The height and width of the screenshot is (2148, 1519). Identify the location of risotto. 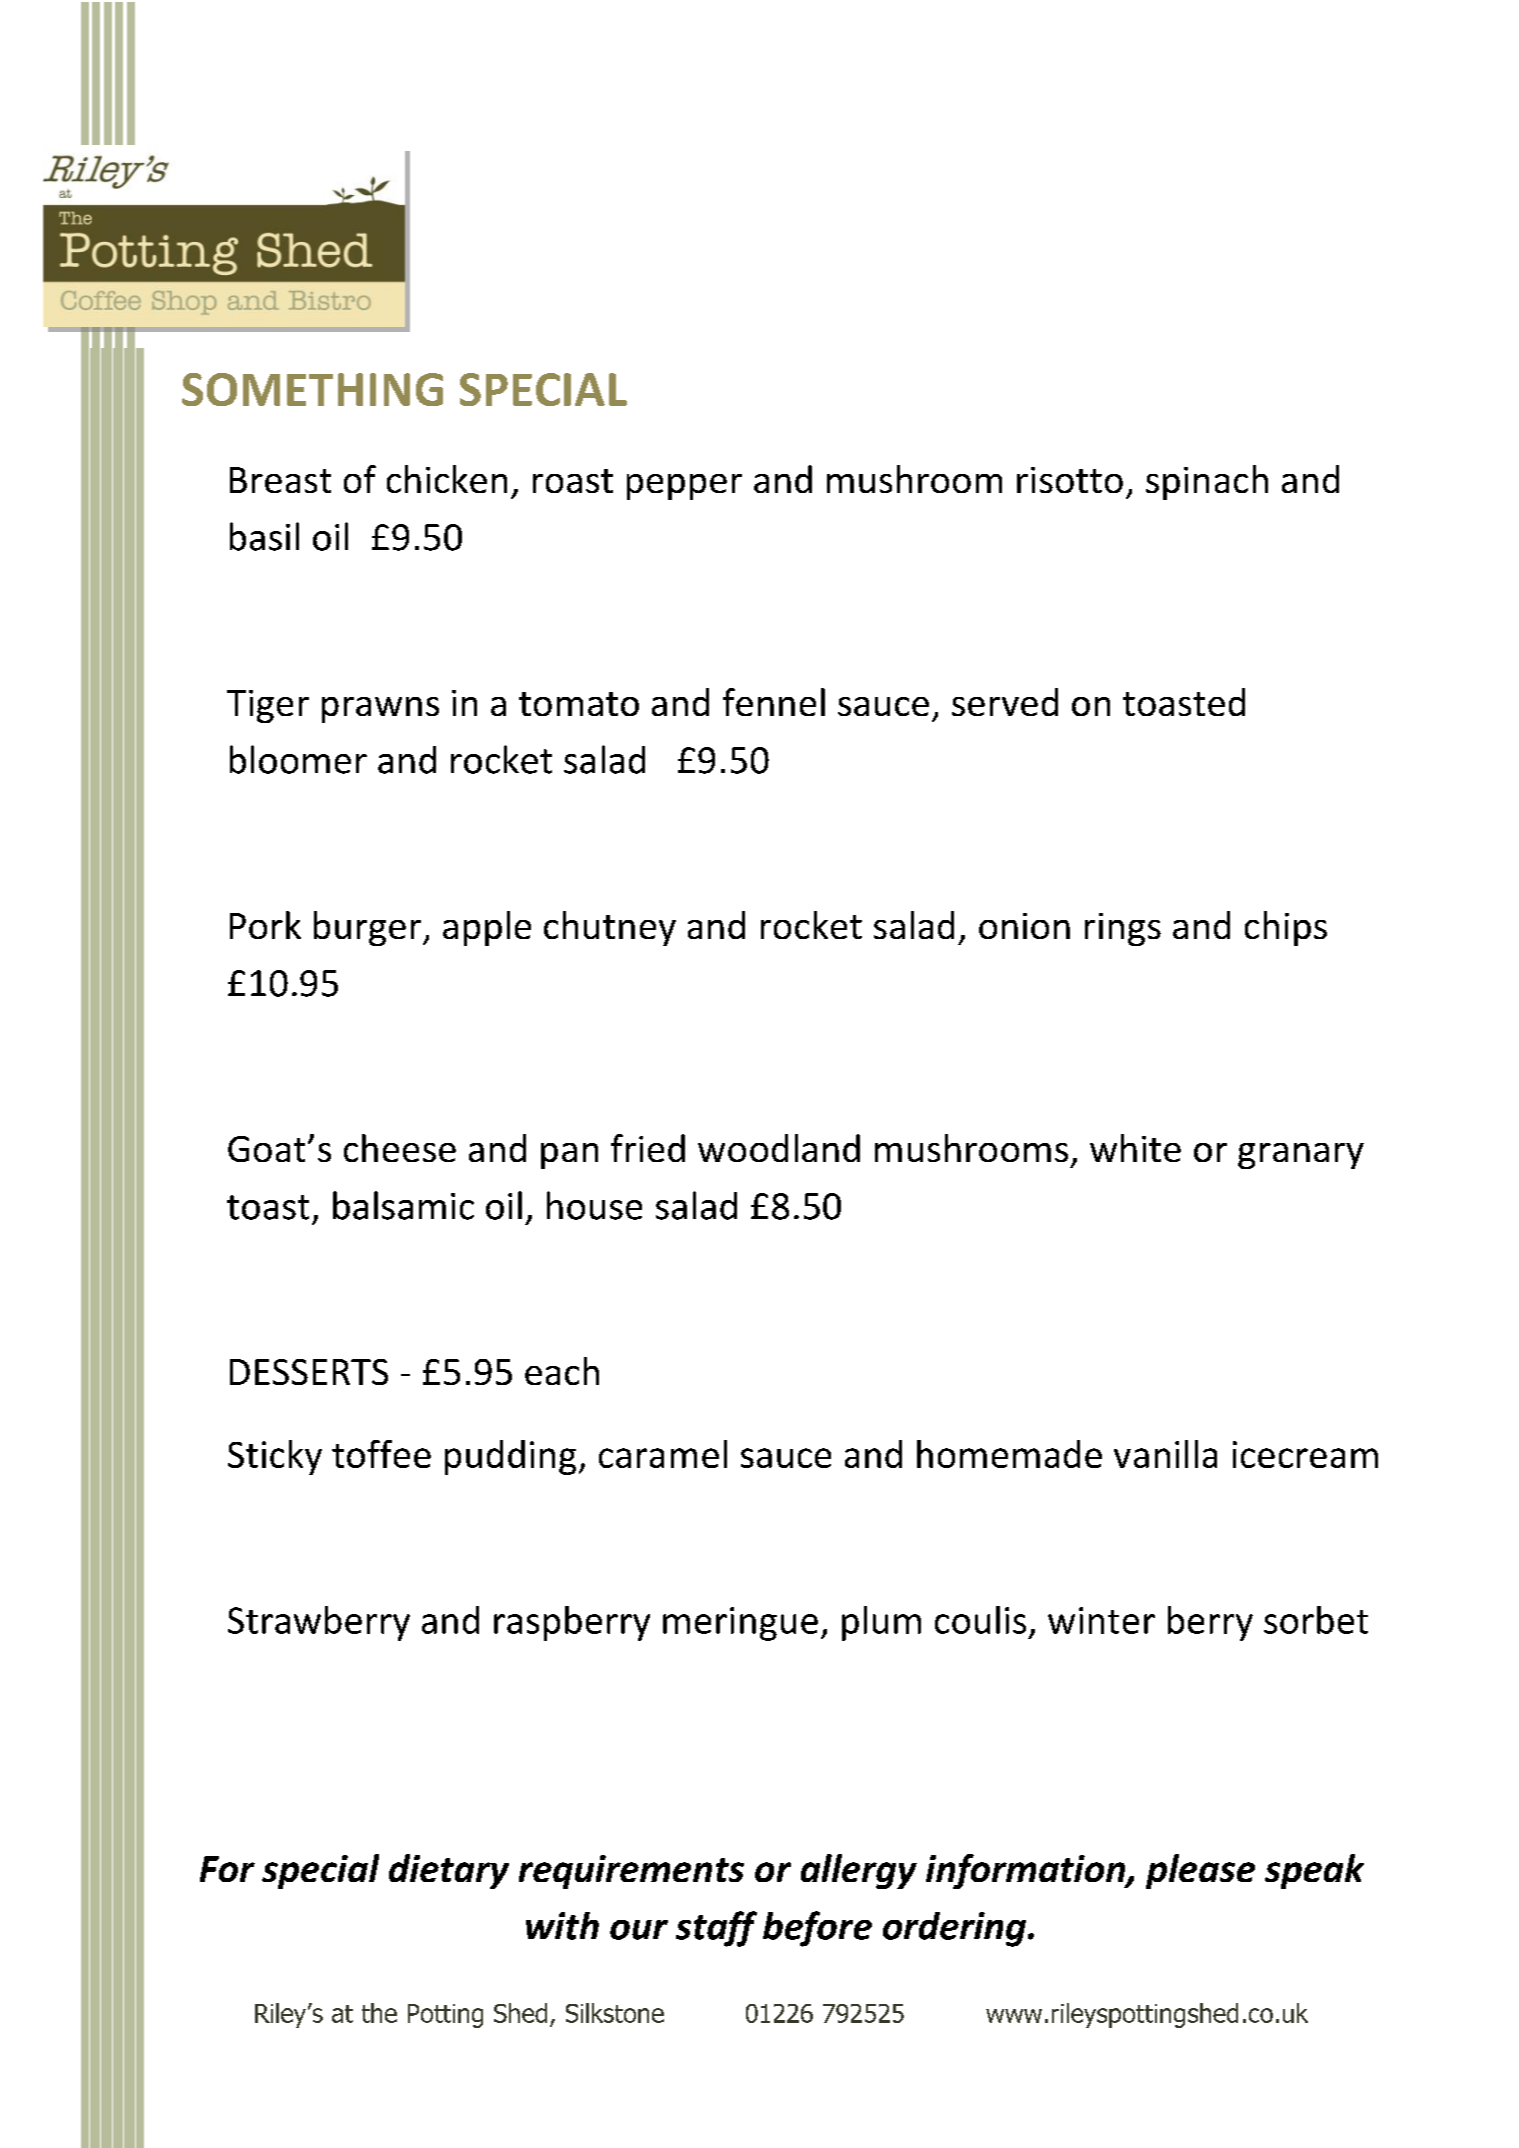
(1070, 480).
